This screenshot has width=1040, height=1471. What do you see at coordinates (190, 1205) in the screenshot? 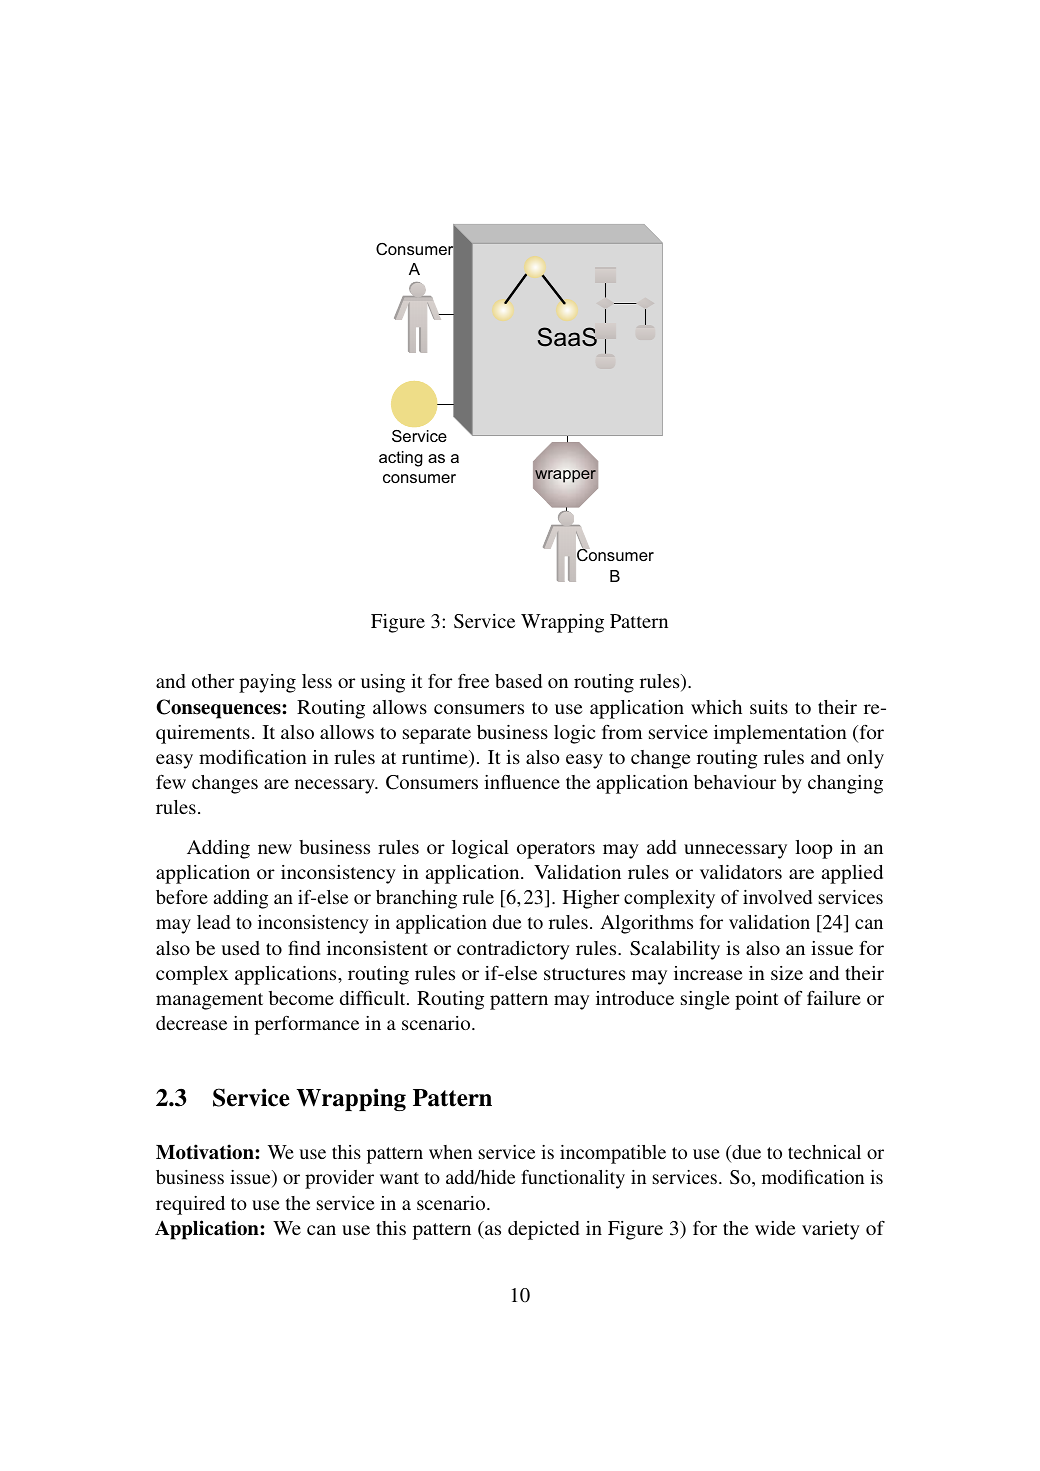
I see `required` at bounding box center [190, 1205].
